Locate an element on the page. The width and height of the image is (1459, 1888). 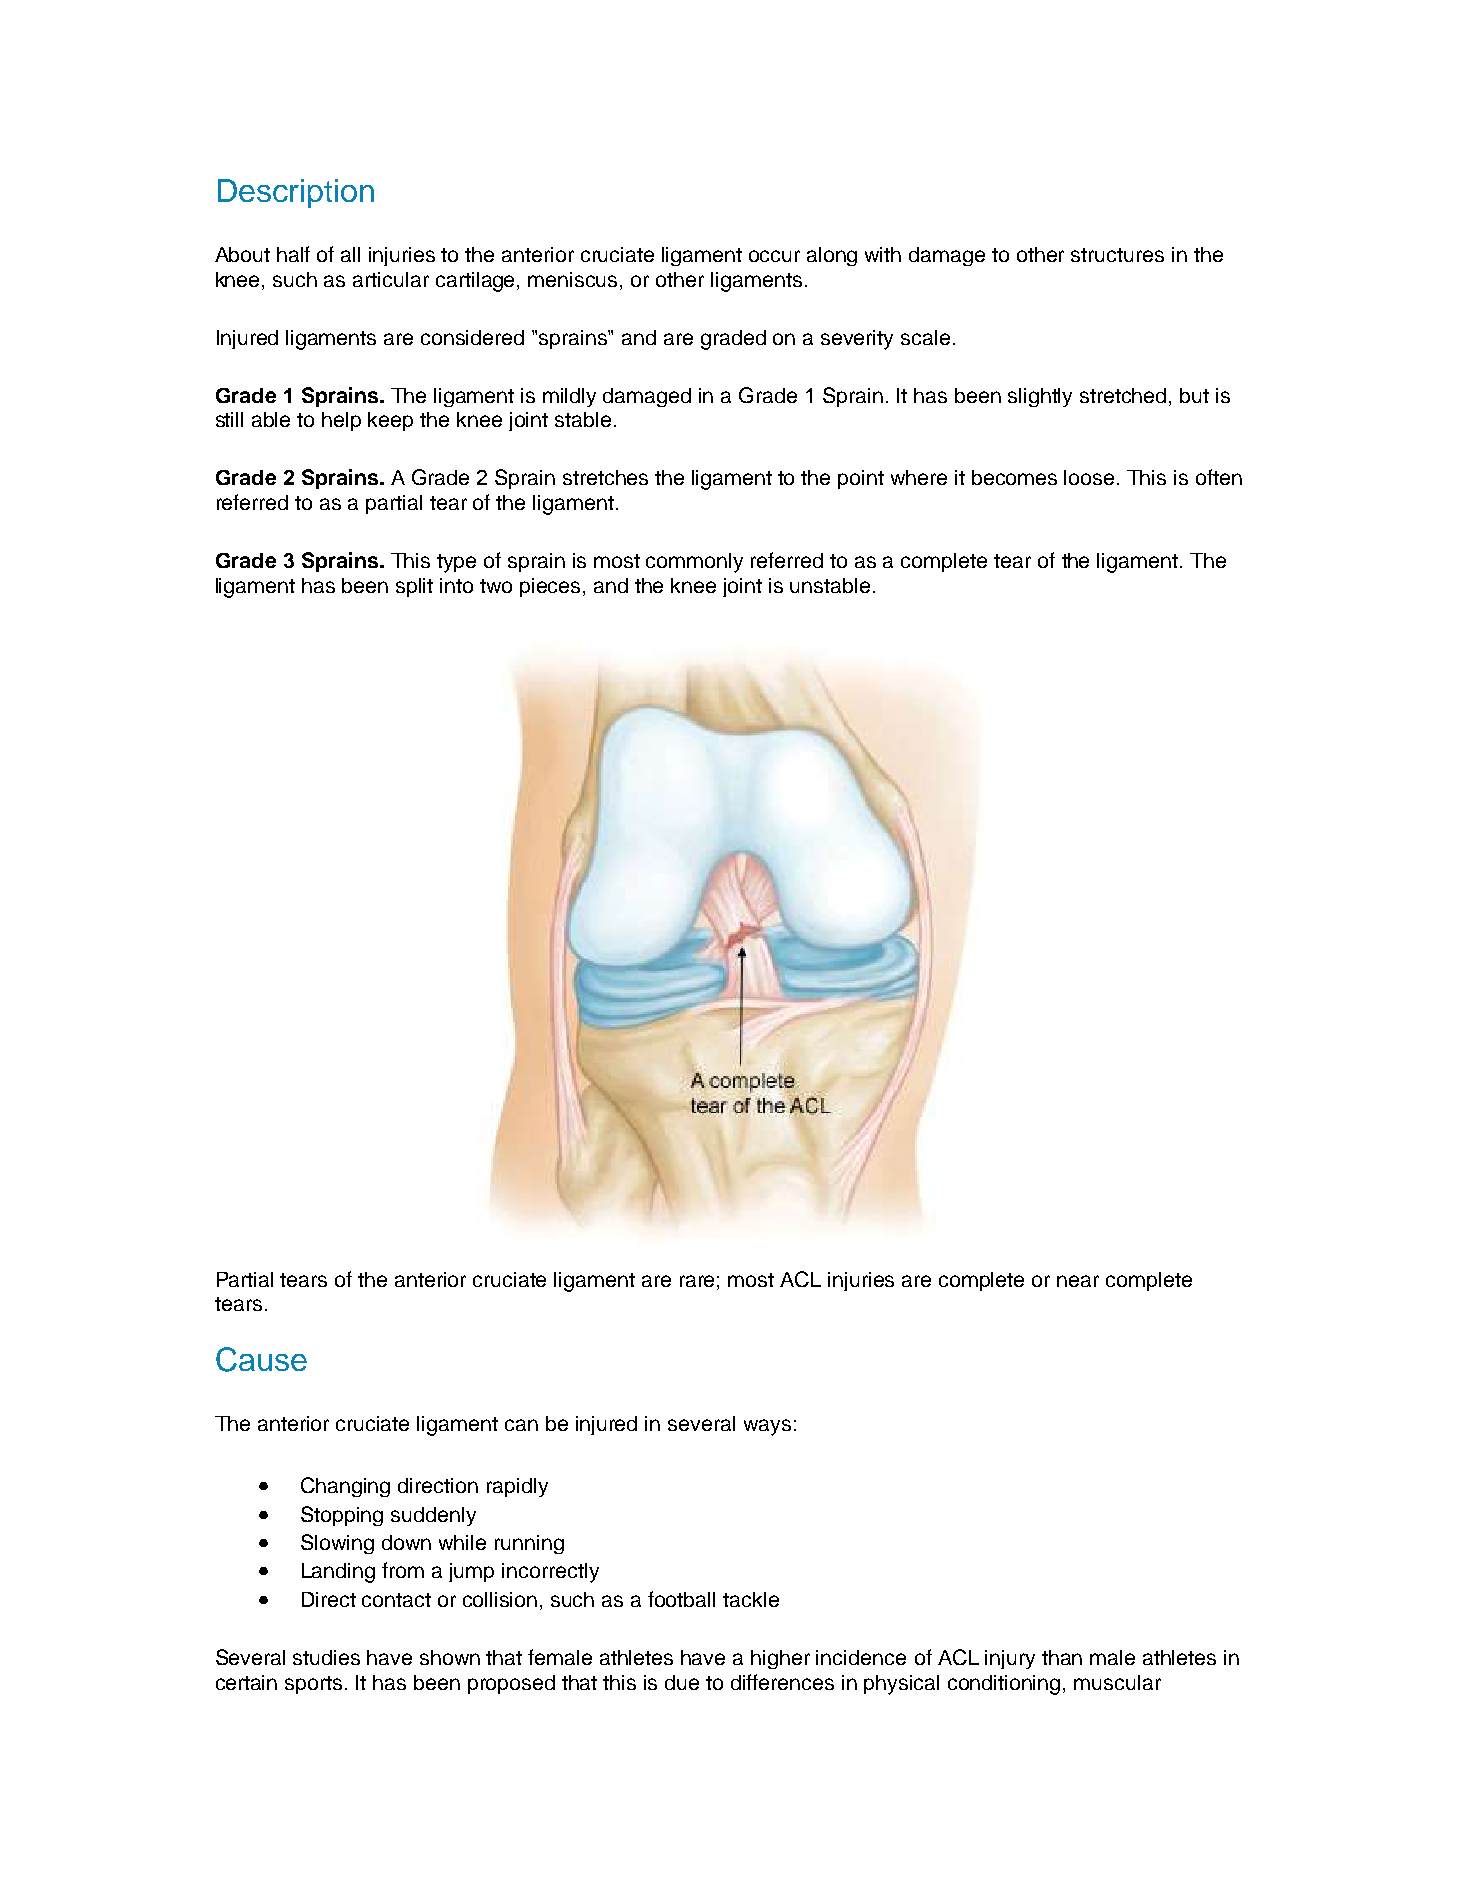
occur is located at coordinates (774, 256).
